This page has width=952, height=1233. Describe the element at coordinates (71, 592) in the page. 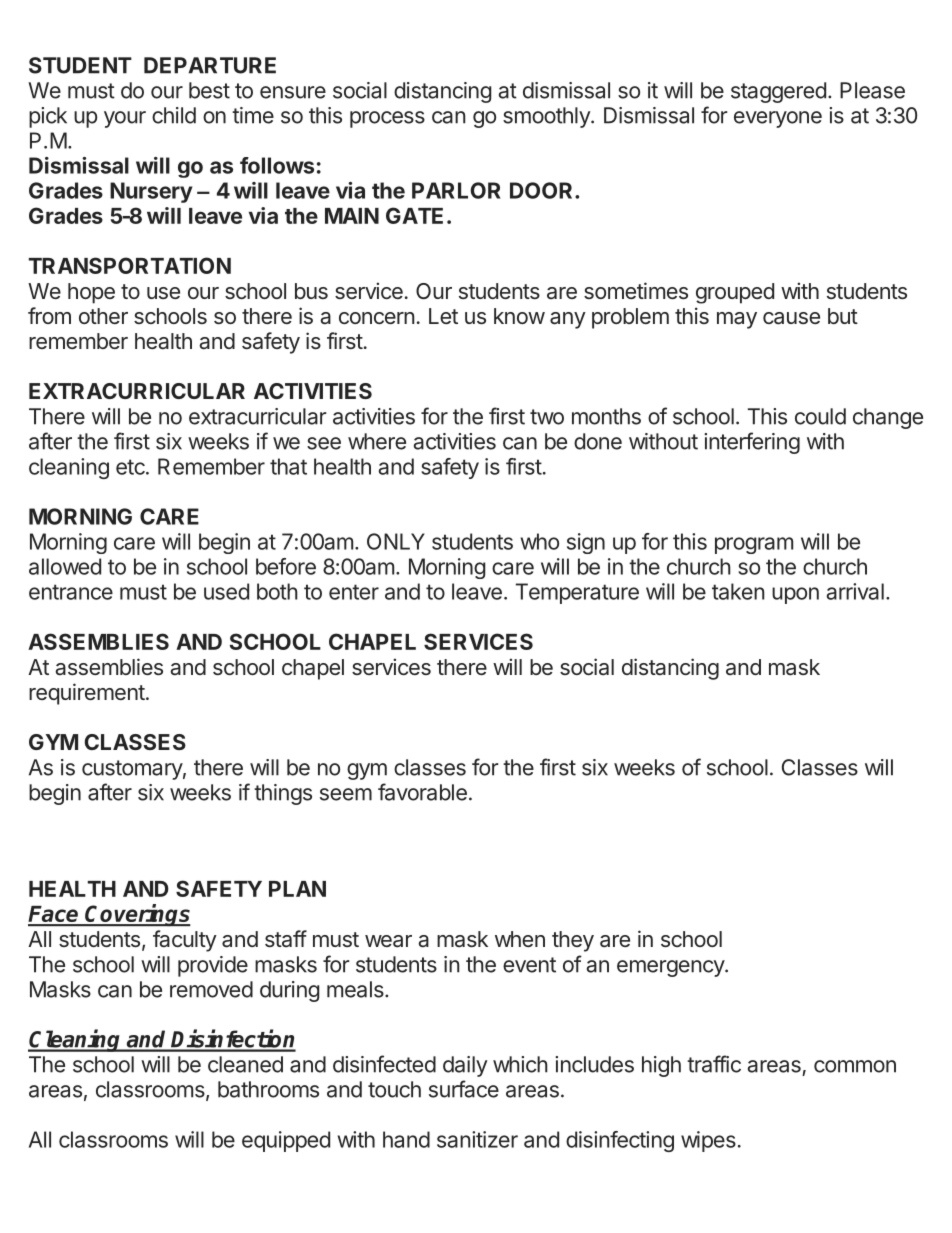

I see `entrance` at that location.
